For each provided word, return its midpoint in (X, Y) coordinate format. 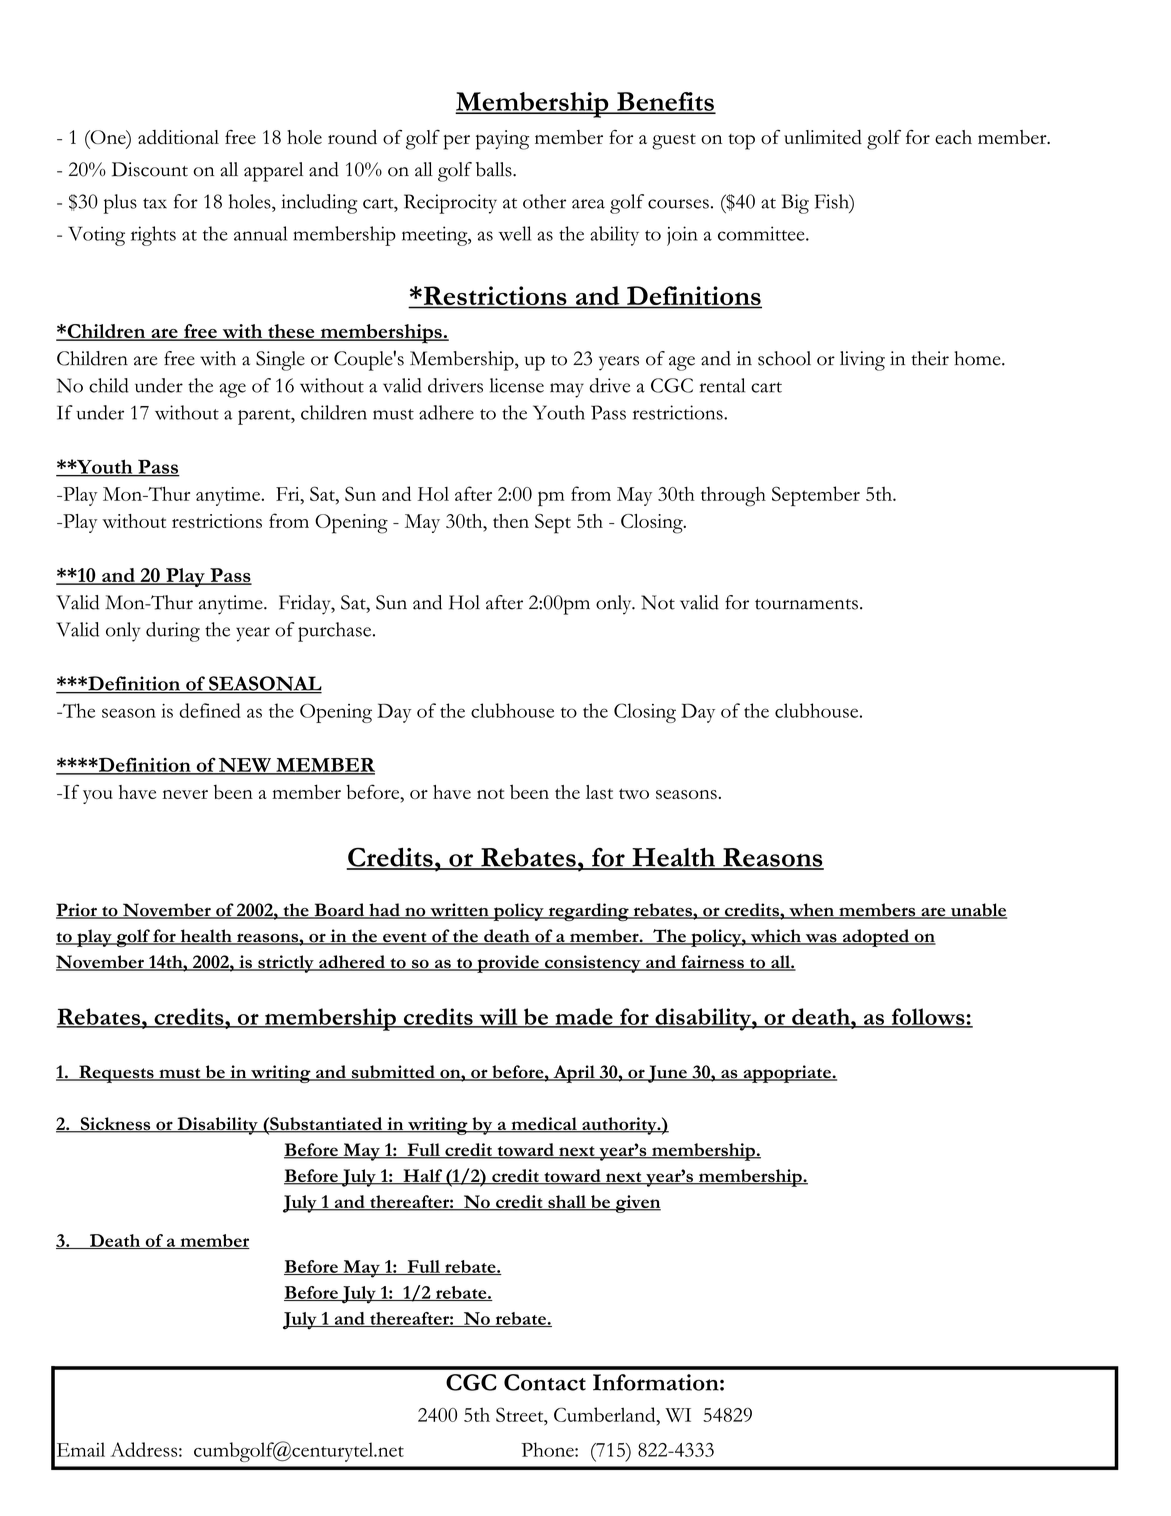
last (599, 792)
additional (178, 137)
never (185, 794)
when (811, 911)
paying (502, 140)
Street (521, 1414)
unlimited (823, 137)
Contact (545, 1382)
